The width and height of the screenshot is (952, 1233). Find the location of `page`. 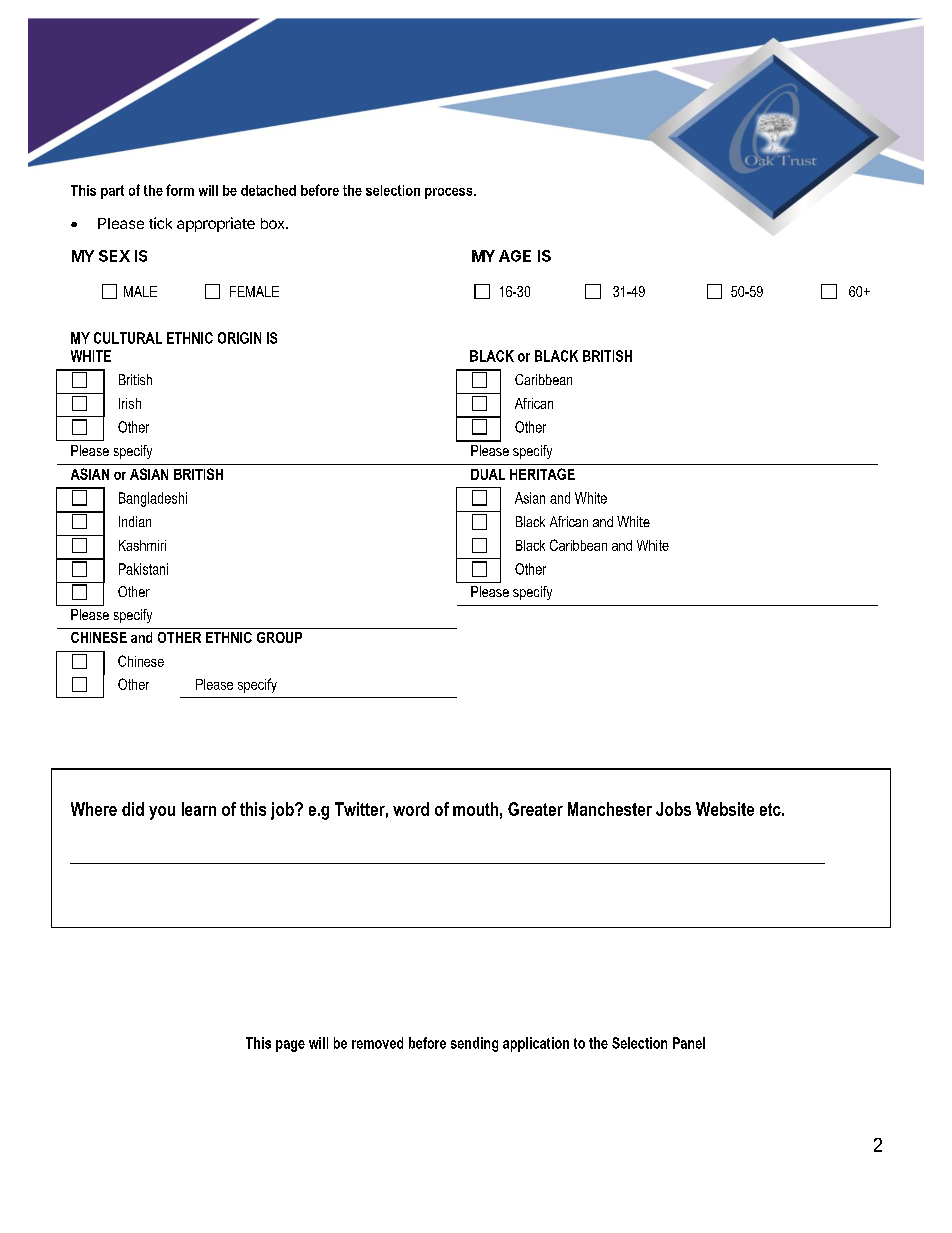

page is located at coordinates (290, 1046).
